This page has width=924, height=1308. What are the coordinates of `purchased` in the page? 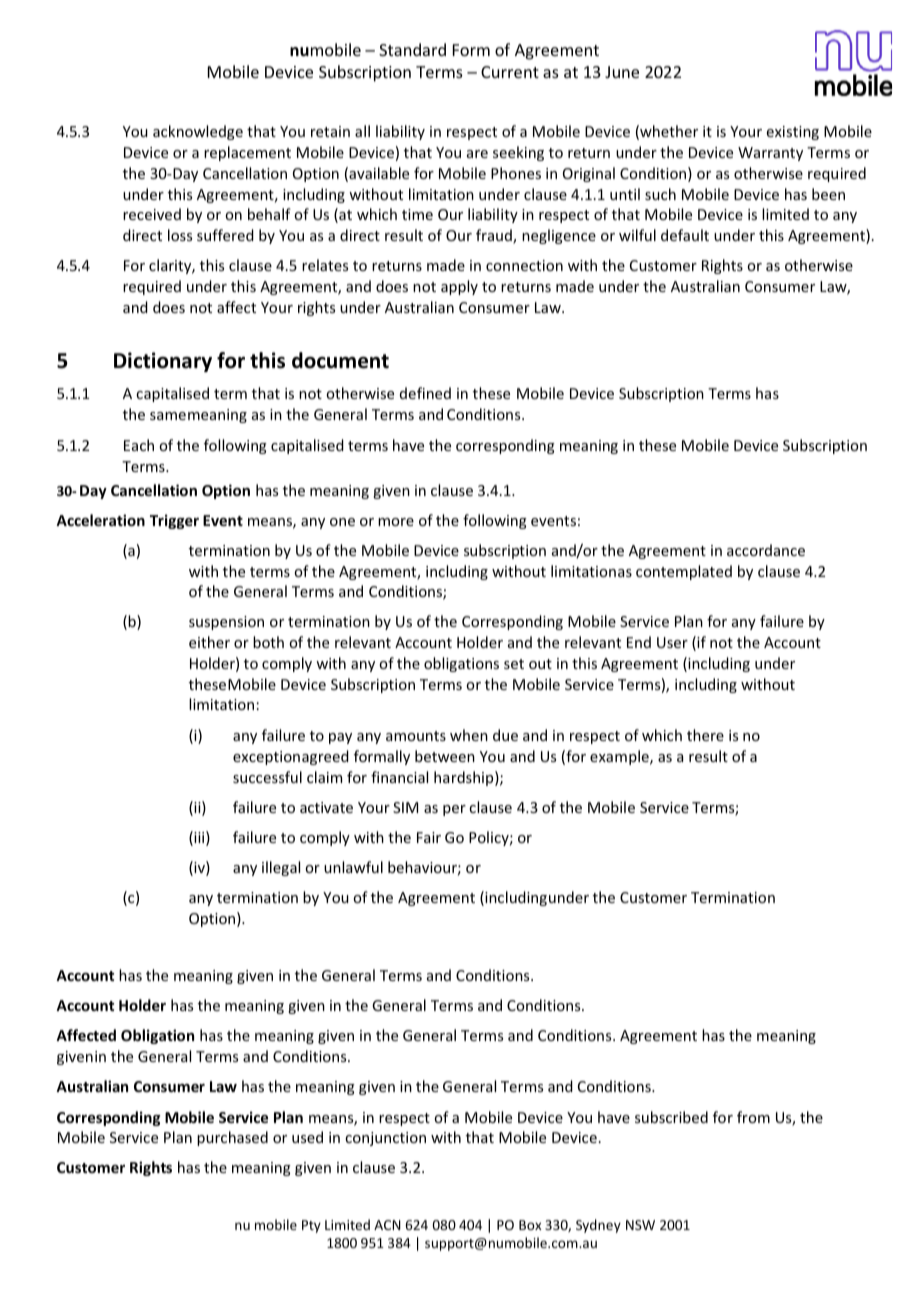 It's located at (232, 1138).
